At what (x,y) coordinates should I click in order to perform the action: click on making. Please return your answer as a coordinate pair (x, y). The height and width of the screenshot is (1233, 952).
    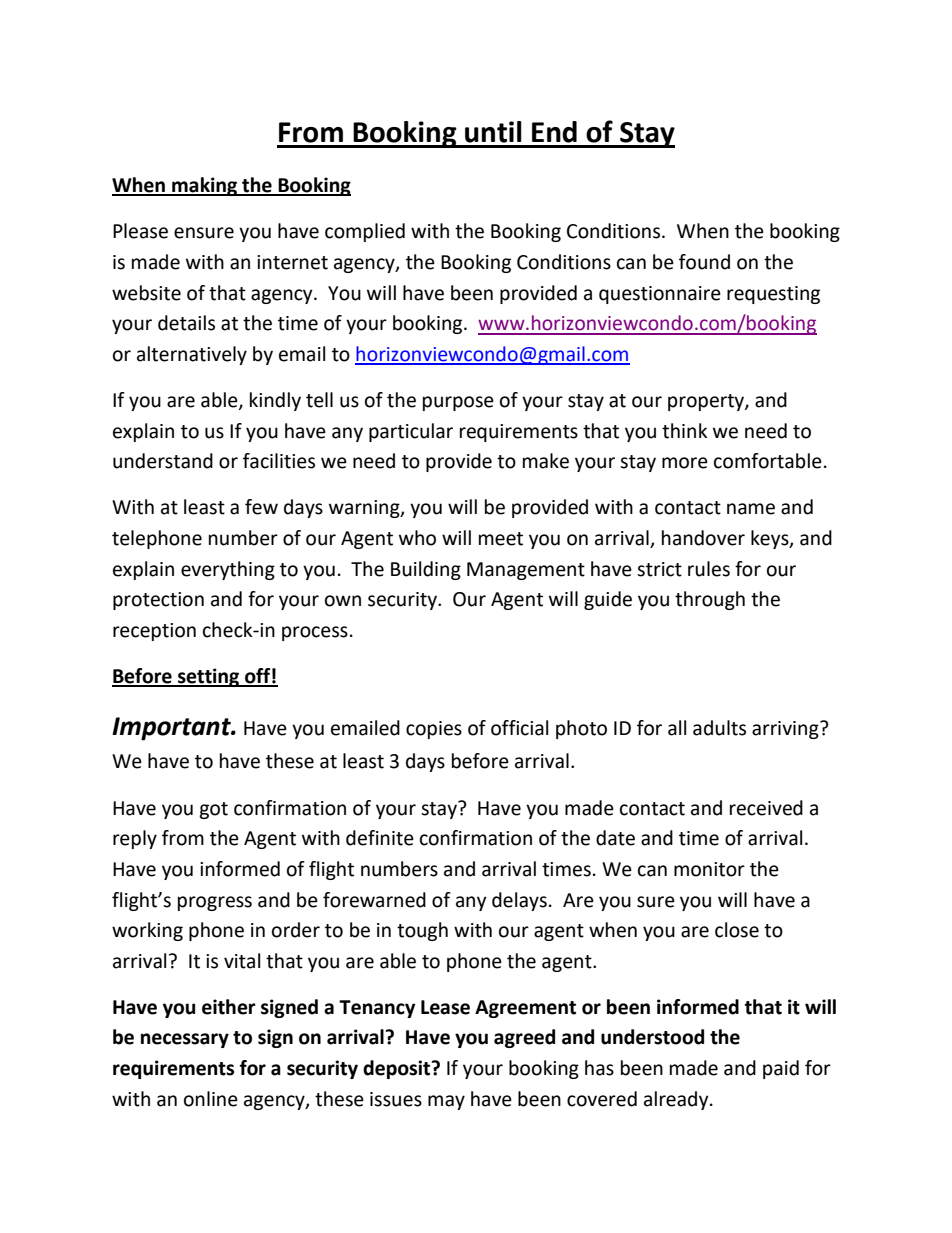
    Looking at the image, I should click on (204, 186).
